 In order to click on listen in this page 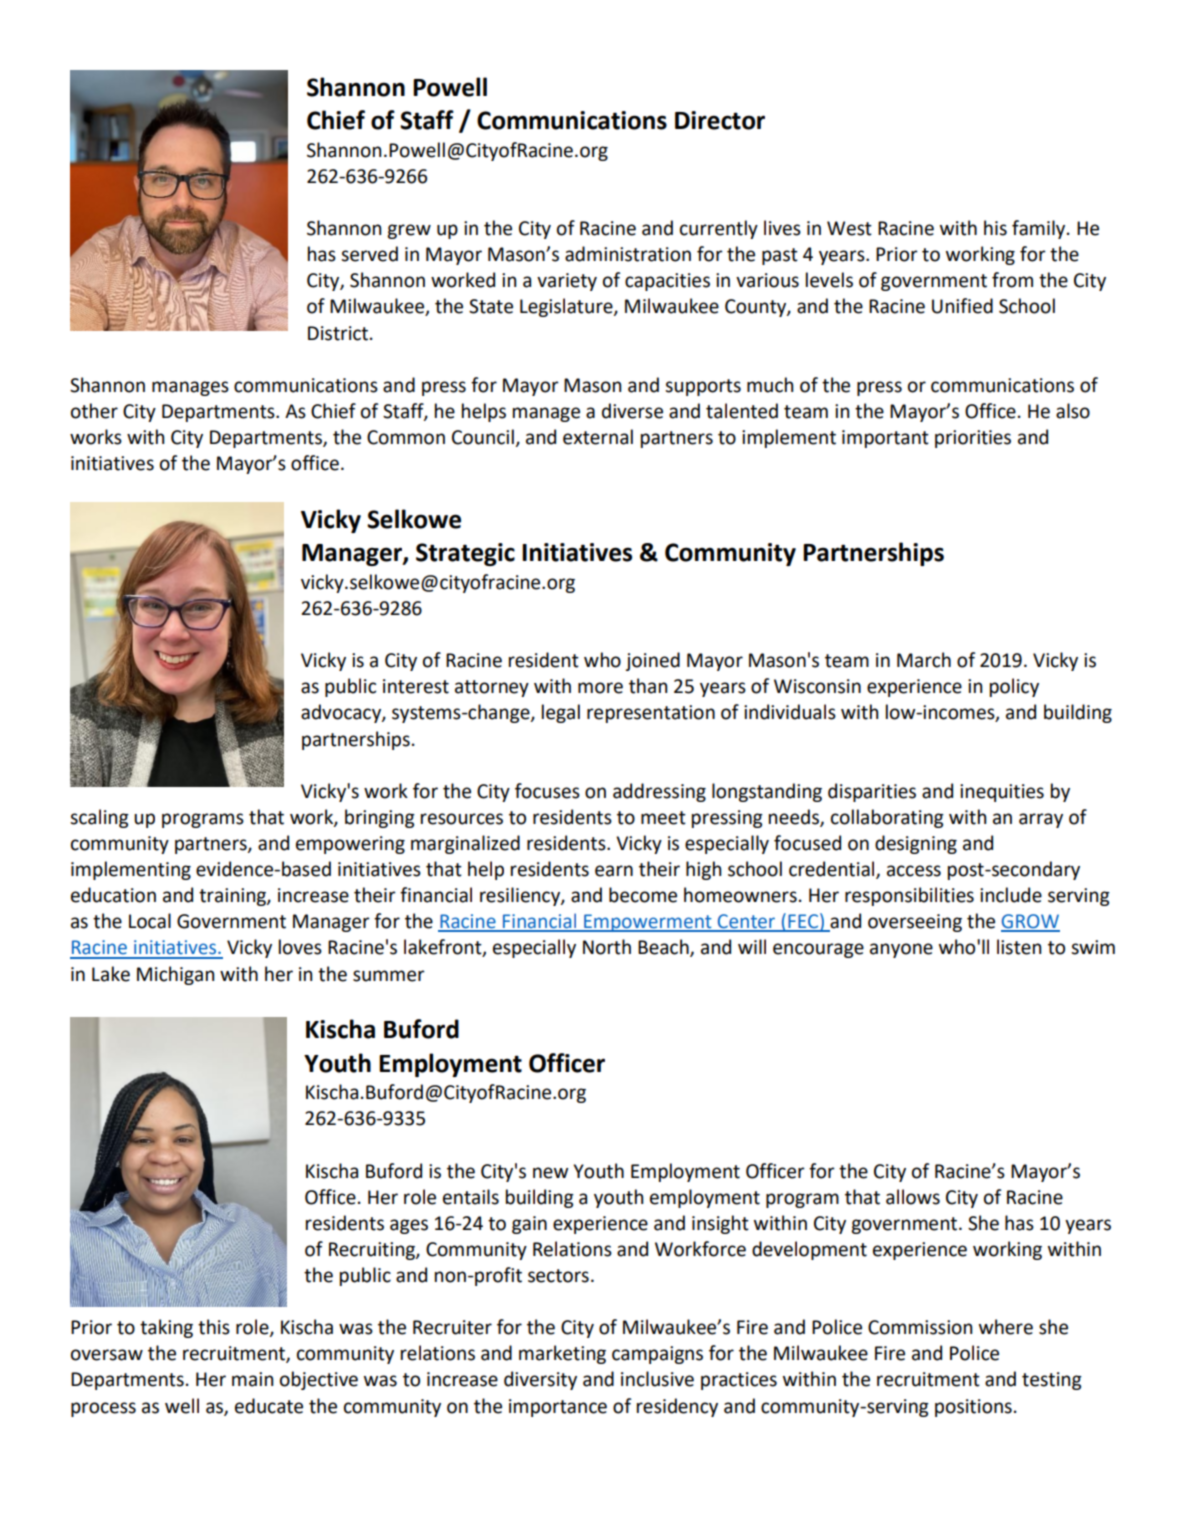, I will do `click(1019, 947)`.
